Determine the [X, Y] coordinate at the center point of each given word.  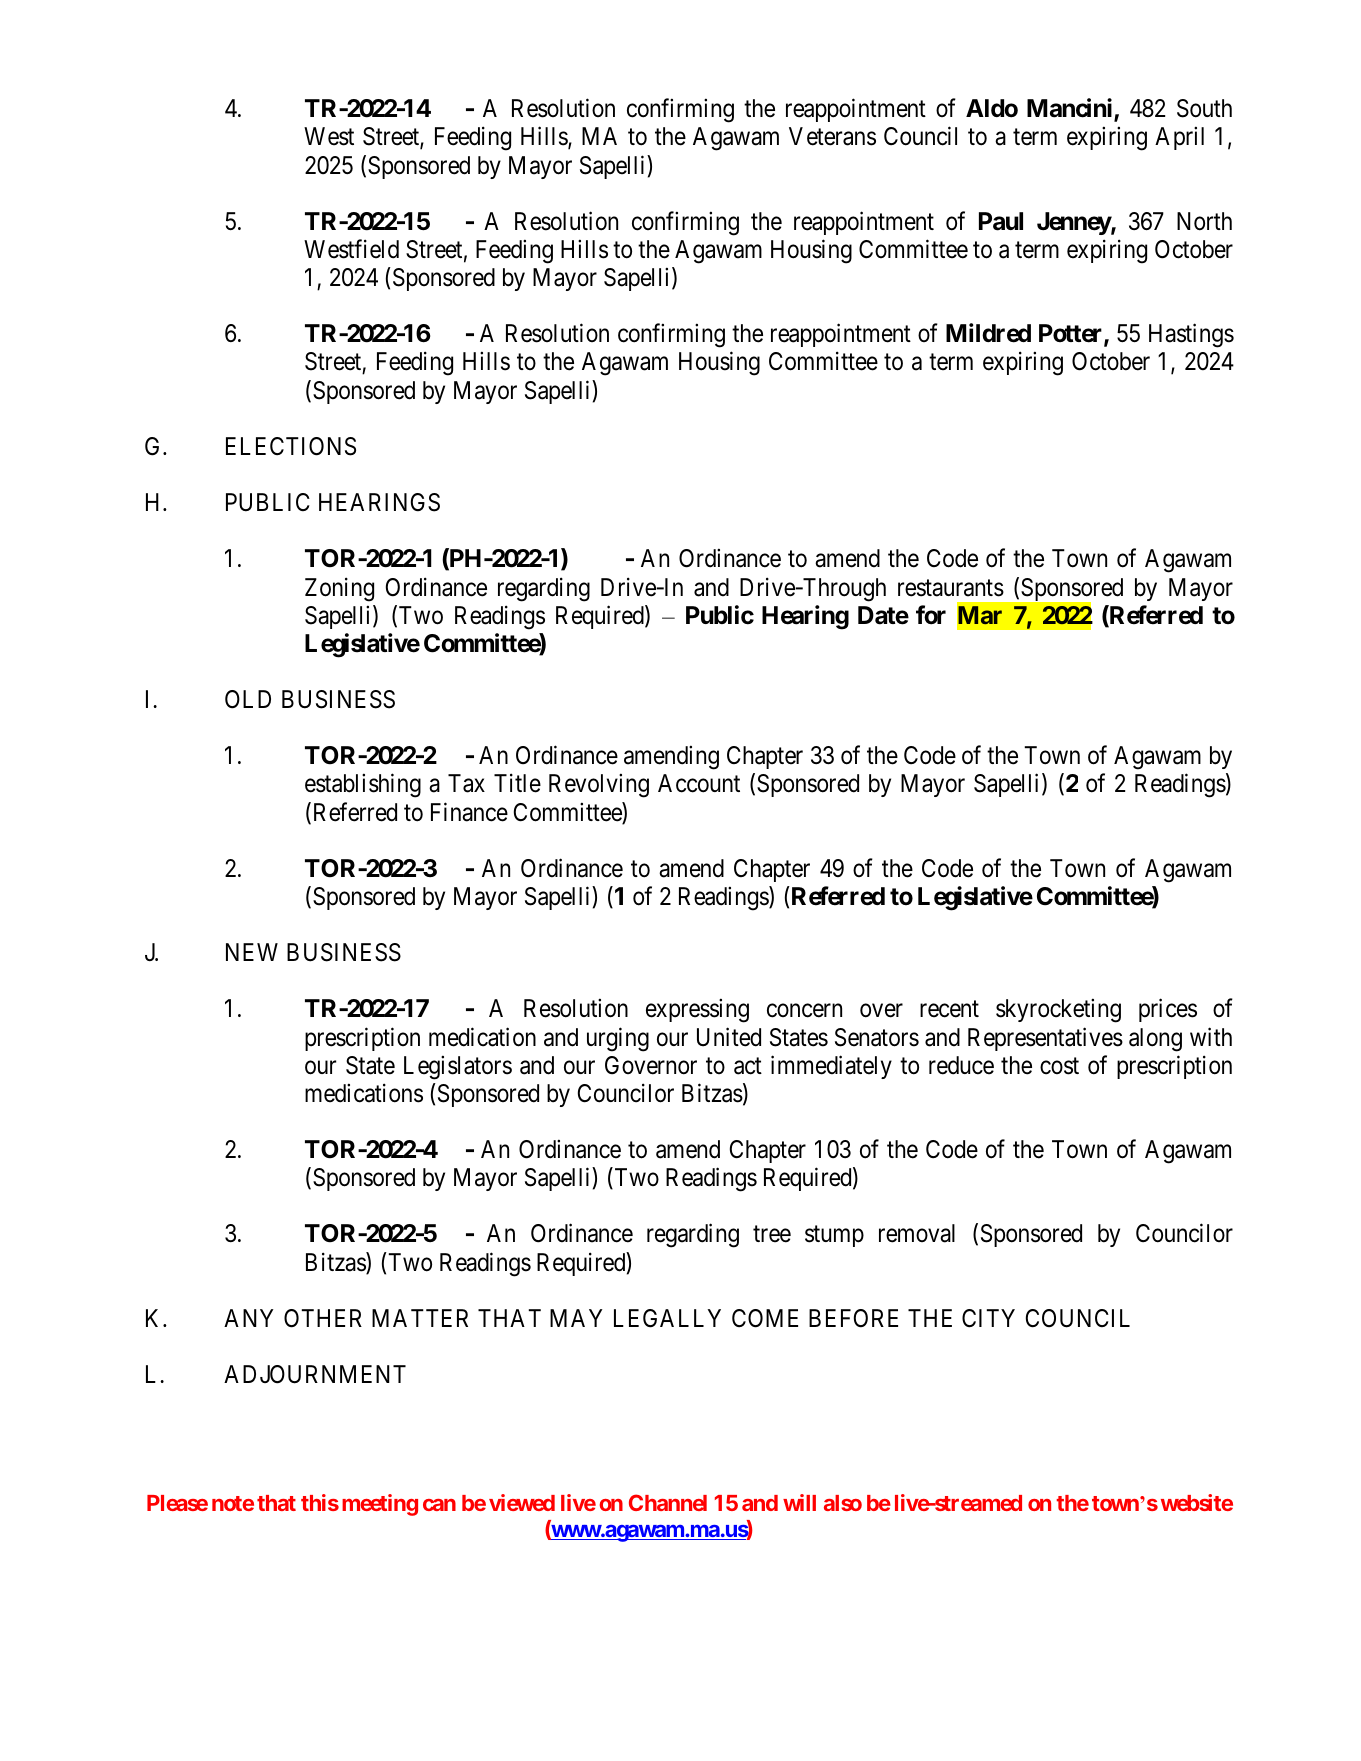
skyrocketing [1058, 1011]
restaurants [951, 588]
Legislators [458, 1067]
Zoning [339, 589]
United [729, 1037]
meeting [380, 1505]
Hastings [1191, 336]
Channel [668, 1502]
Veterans [832, 136]
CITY [988, 1318]
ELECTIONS [291, 446]
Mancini [1071, 109]
